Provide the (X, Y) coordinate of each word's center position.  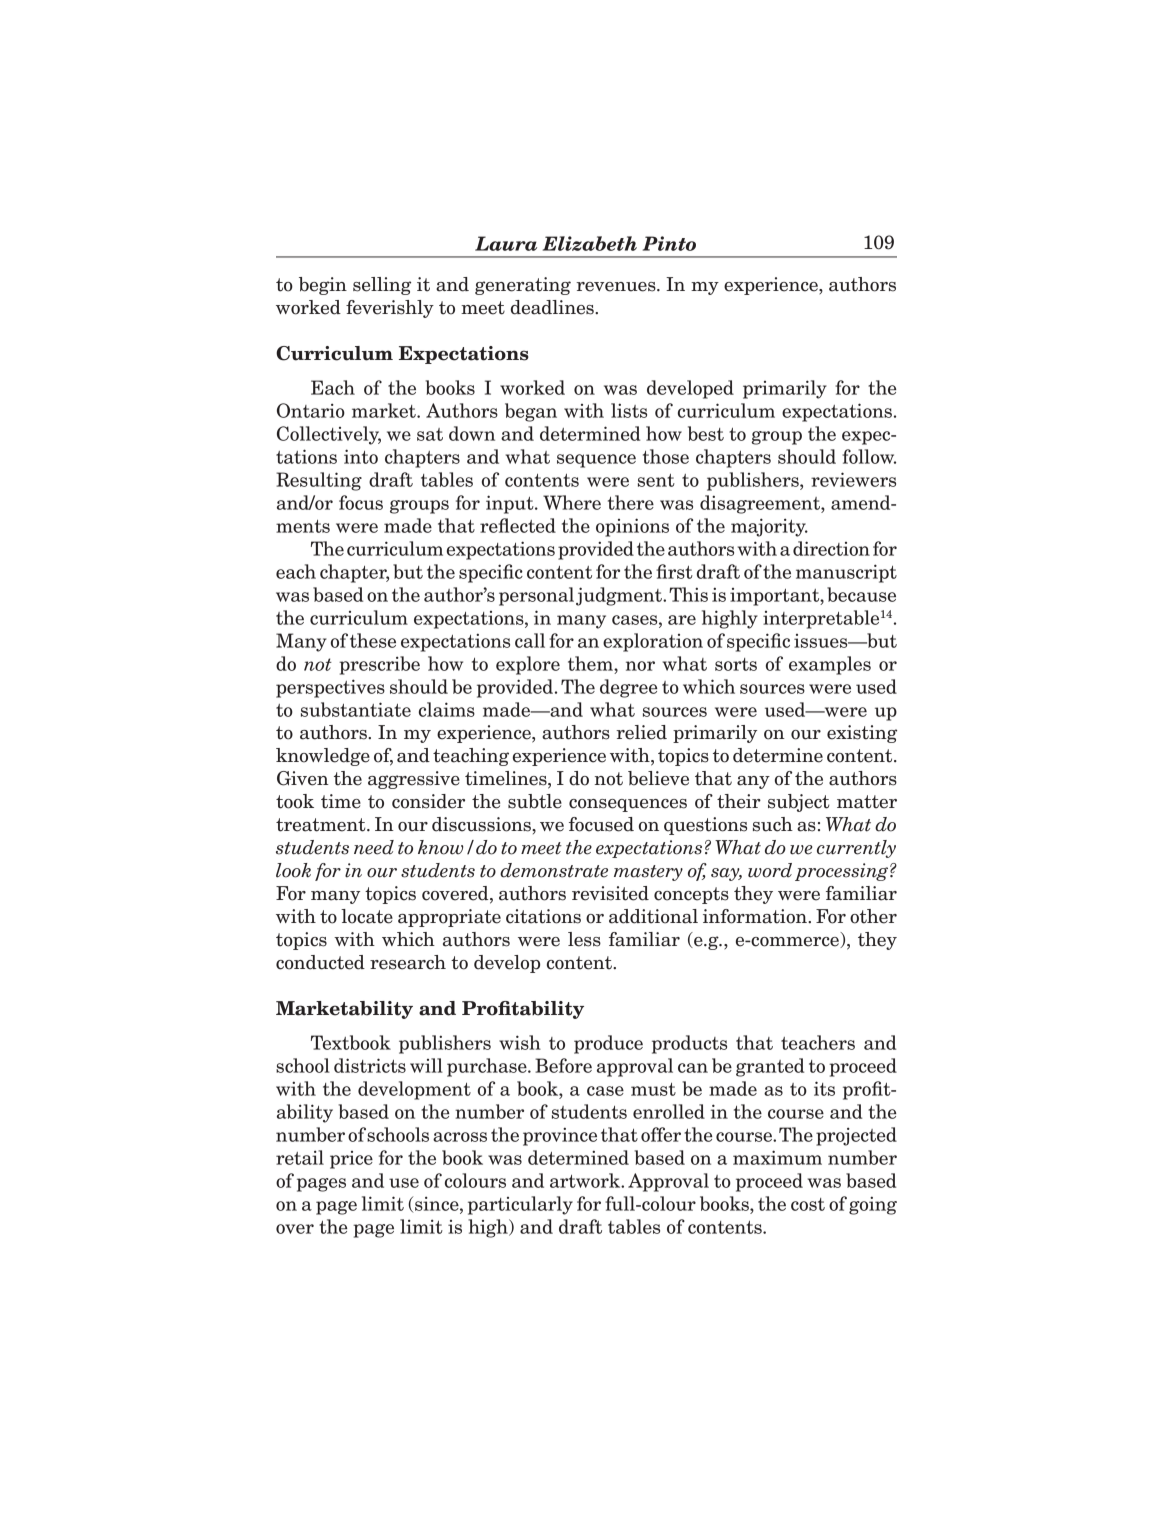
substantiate (356, 709)
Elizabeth (590, 243)
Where (572, 502)
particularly (520, 1205)
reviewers (853, 479)
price (351, 1160)
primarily (785, 389)
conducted (320, 962)
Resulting (319, 481)
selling (382, 286)
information (756, 916)
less (584, 939)
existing (862, 734)
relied (641, 732)
